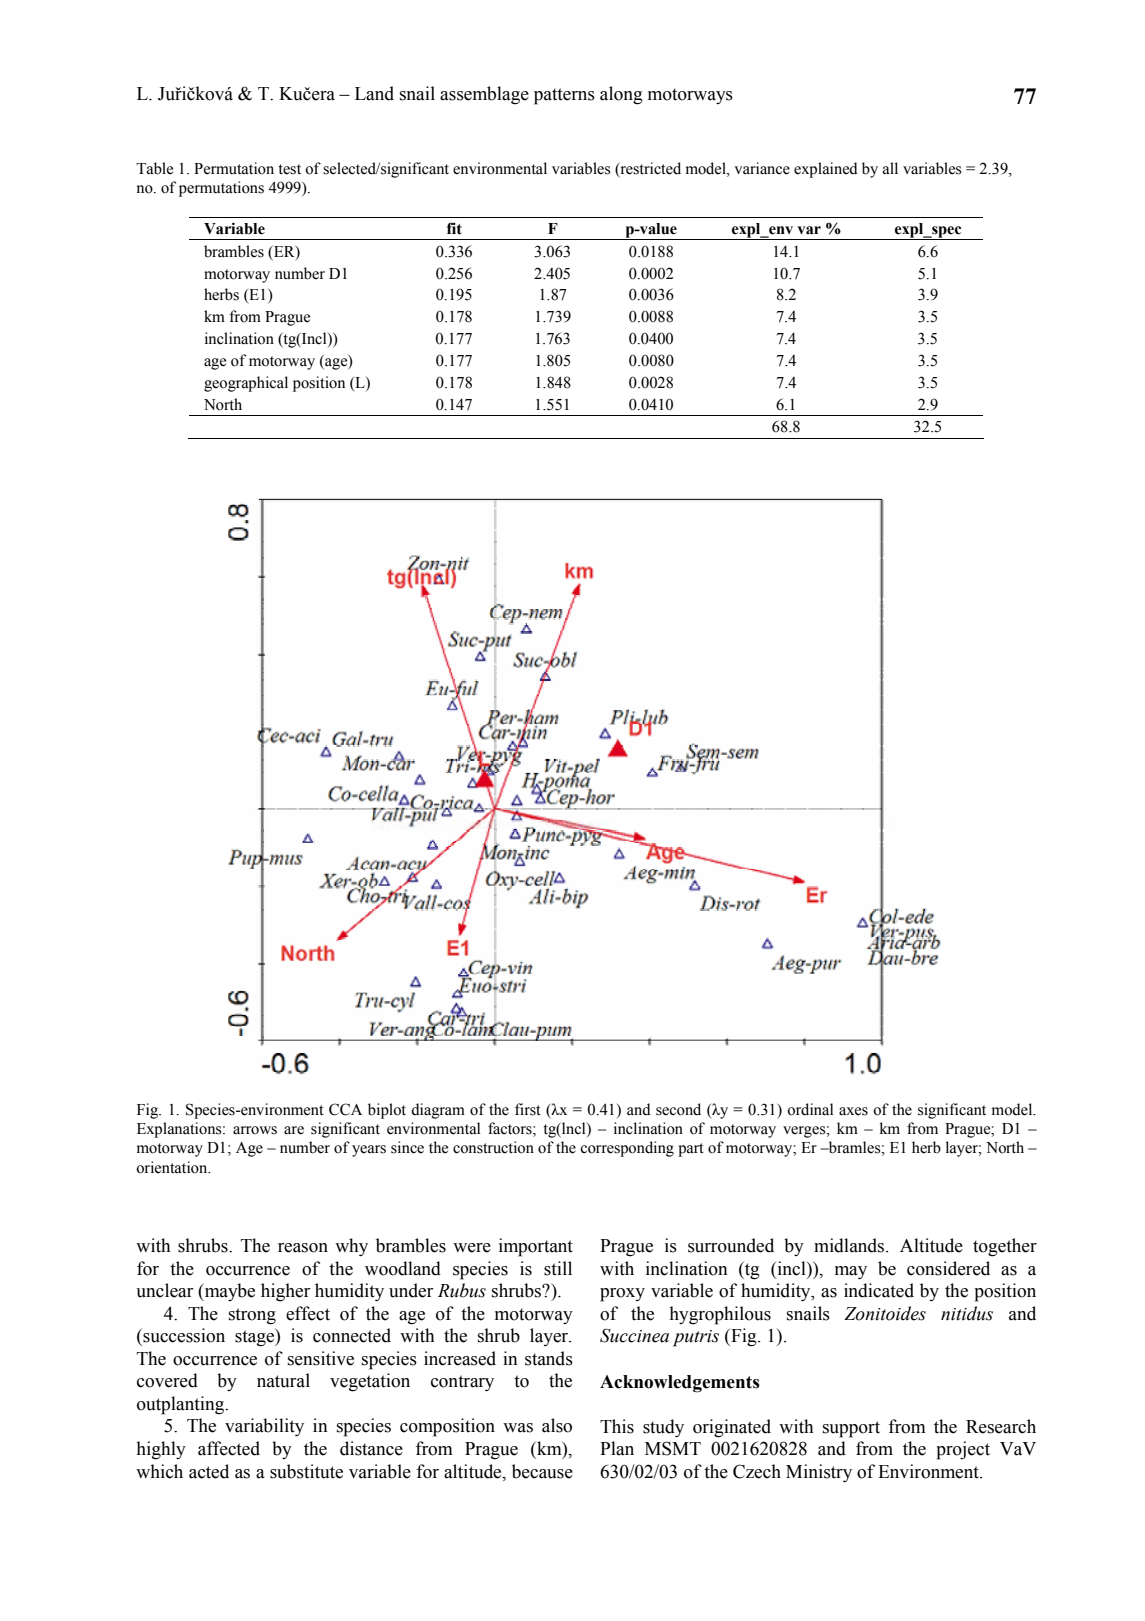  I want to click on variance, so click(762, 168).
